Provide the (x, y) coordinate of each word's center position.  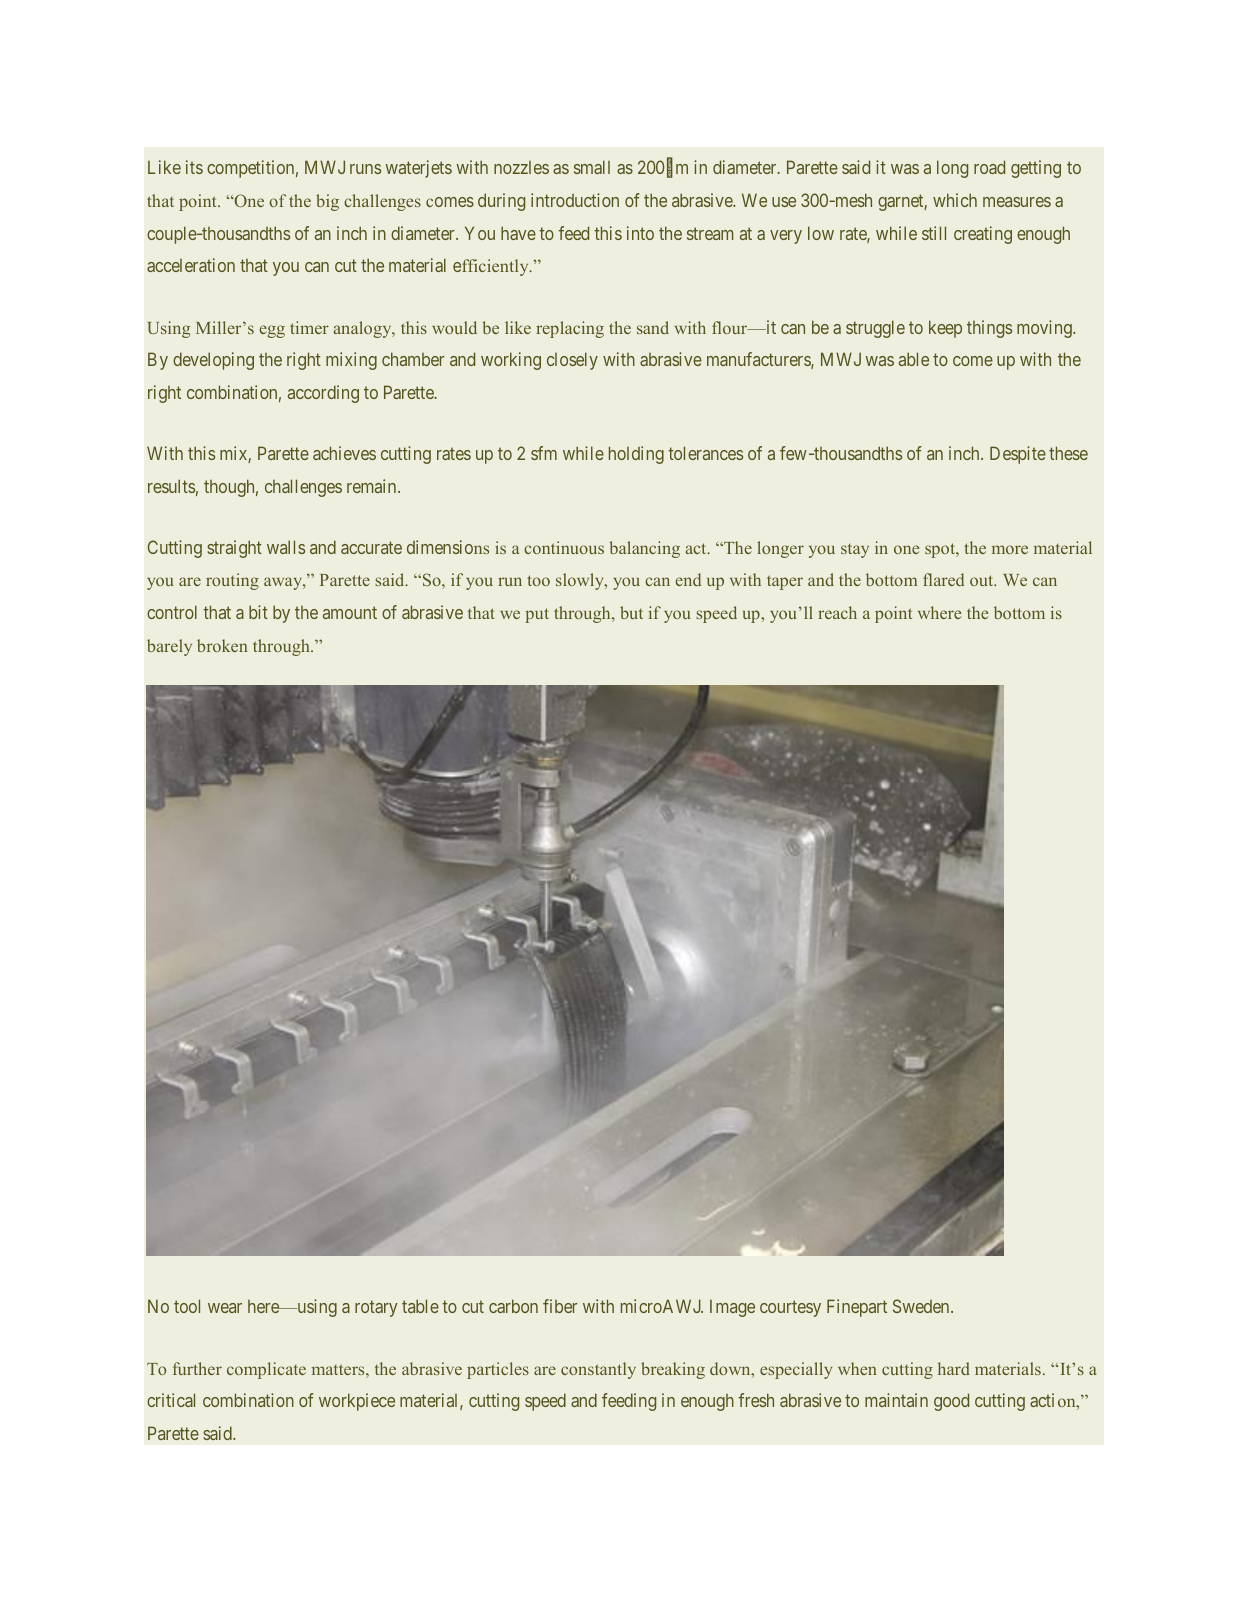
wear (225, 1308)
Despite (1018, 455)
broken (222, 645)
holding (636, 455)
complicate (266, 1370)
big (327, 202)
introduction (575, 200)
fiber (560, 1306)
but (631, 612)
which (955, 200)
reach (837, 612)
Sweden (922, 1306)
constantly (598, 1370)
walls (286, 547)
